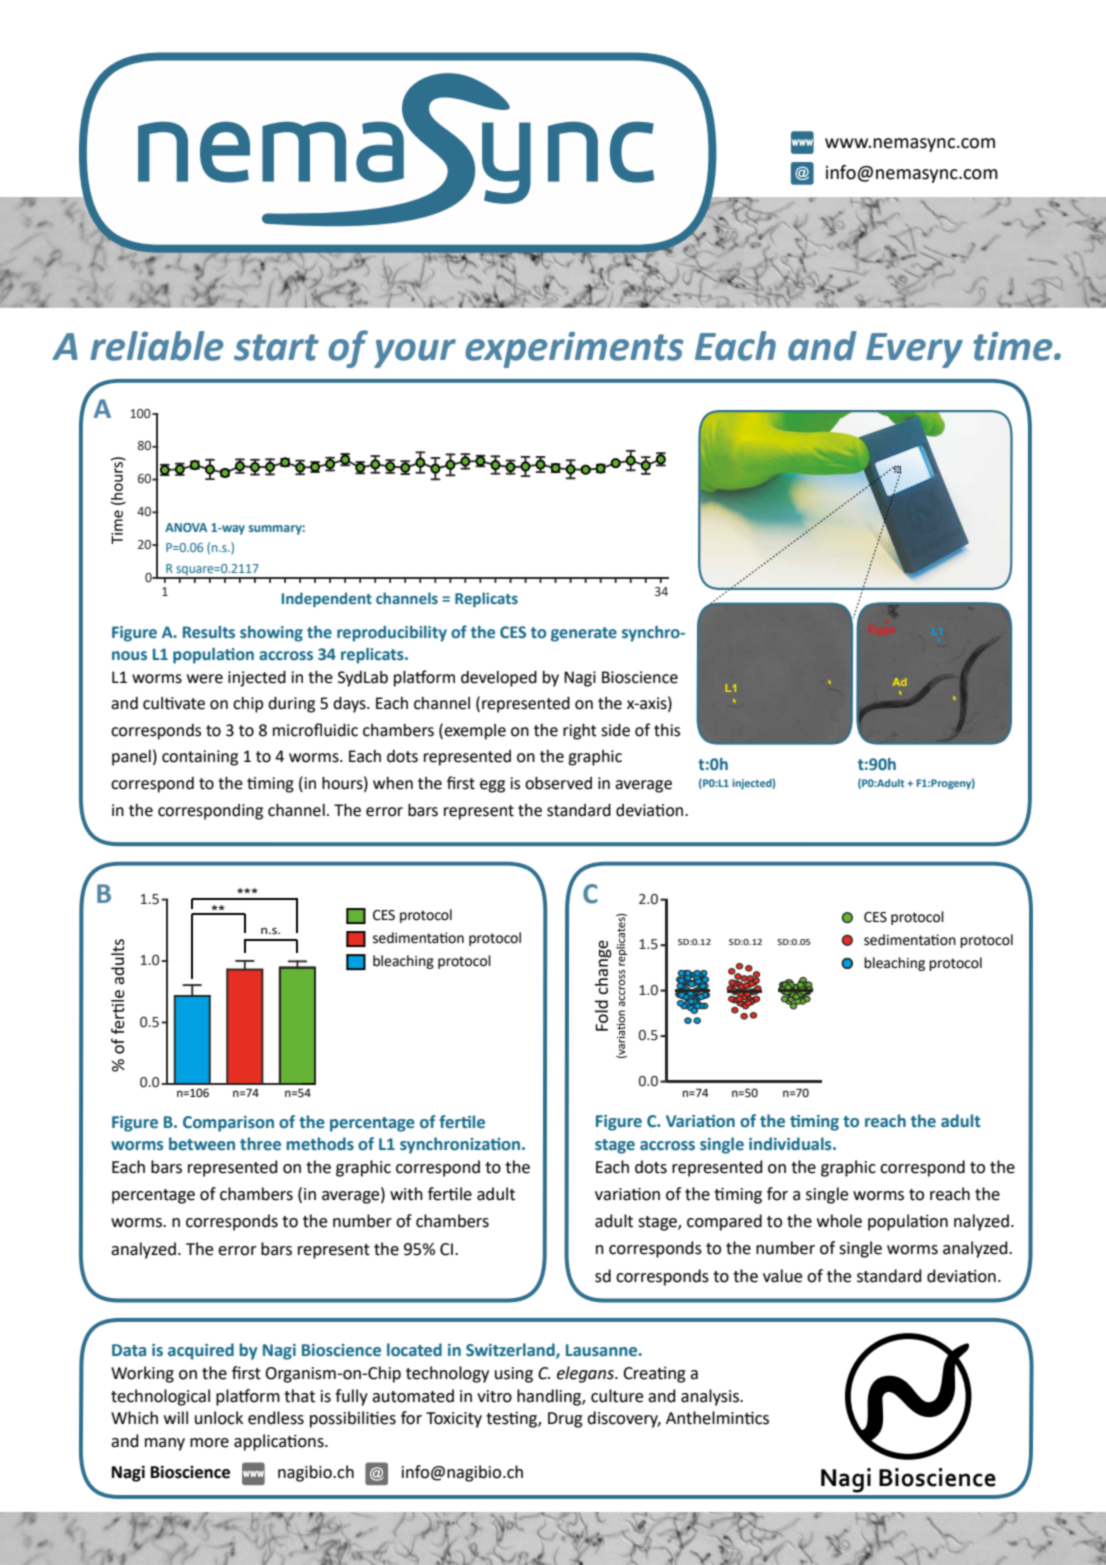 This screenshot has height=1565, width=1106. Describe the element at coordinates (565, 1420) in the screenshot. I see `Drug` at that location.
